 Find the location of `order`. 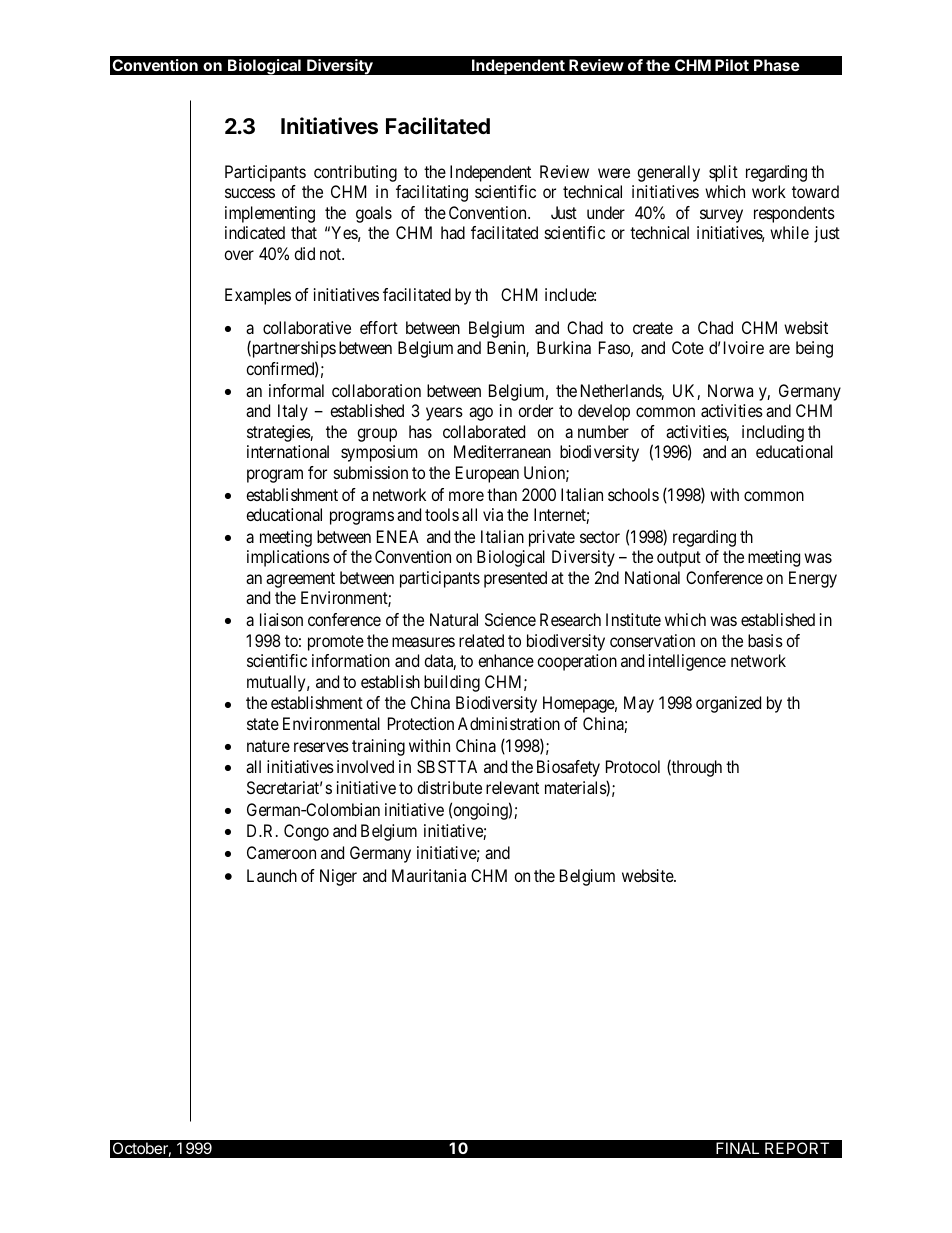

order is located at coordinates (535, 410).
